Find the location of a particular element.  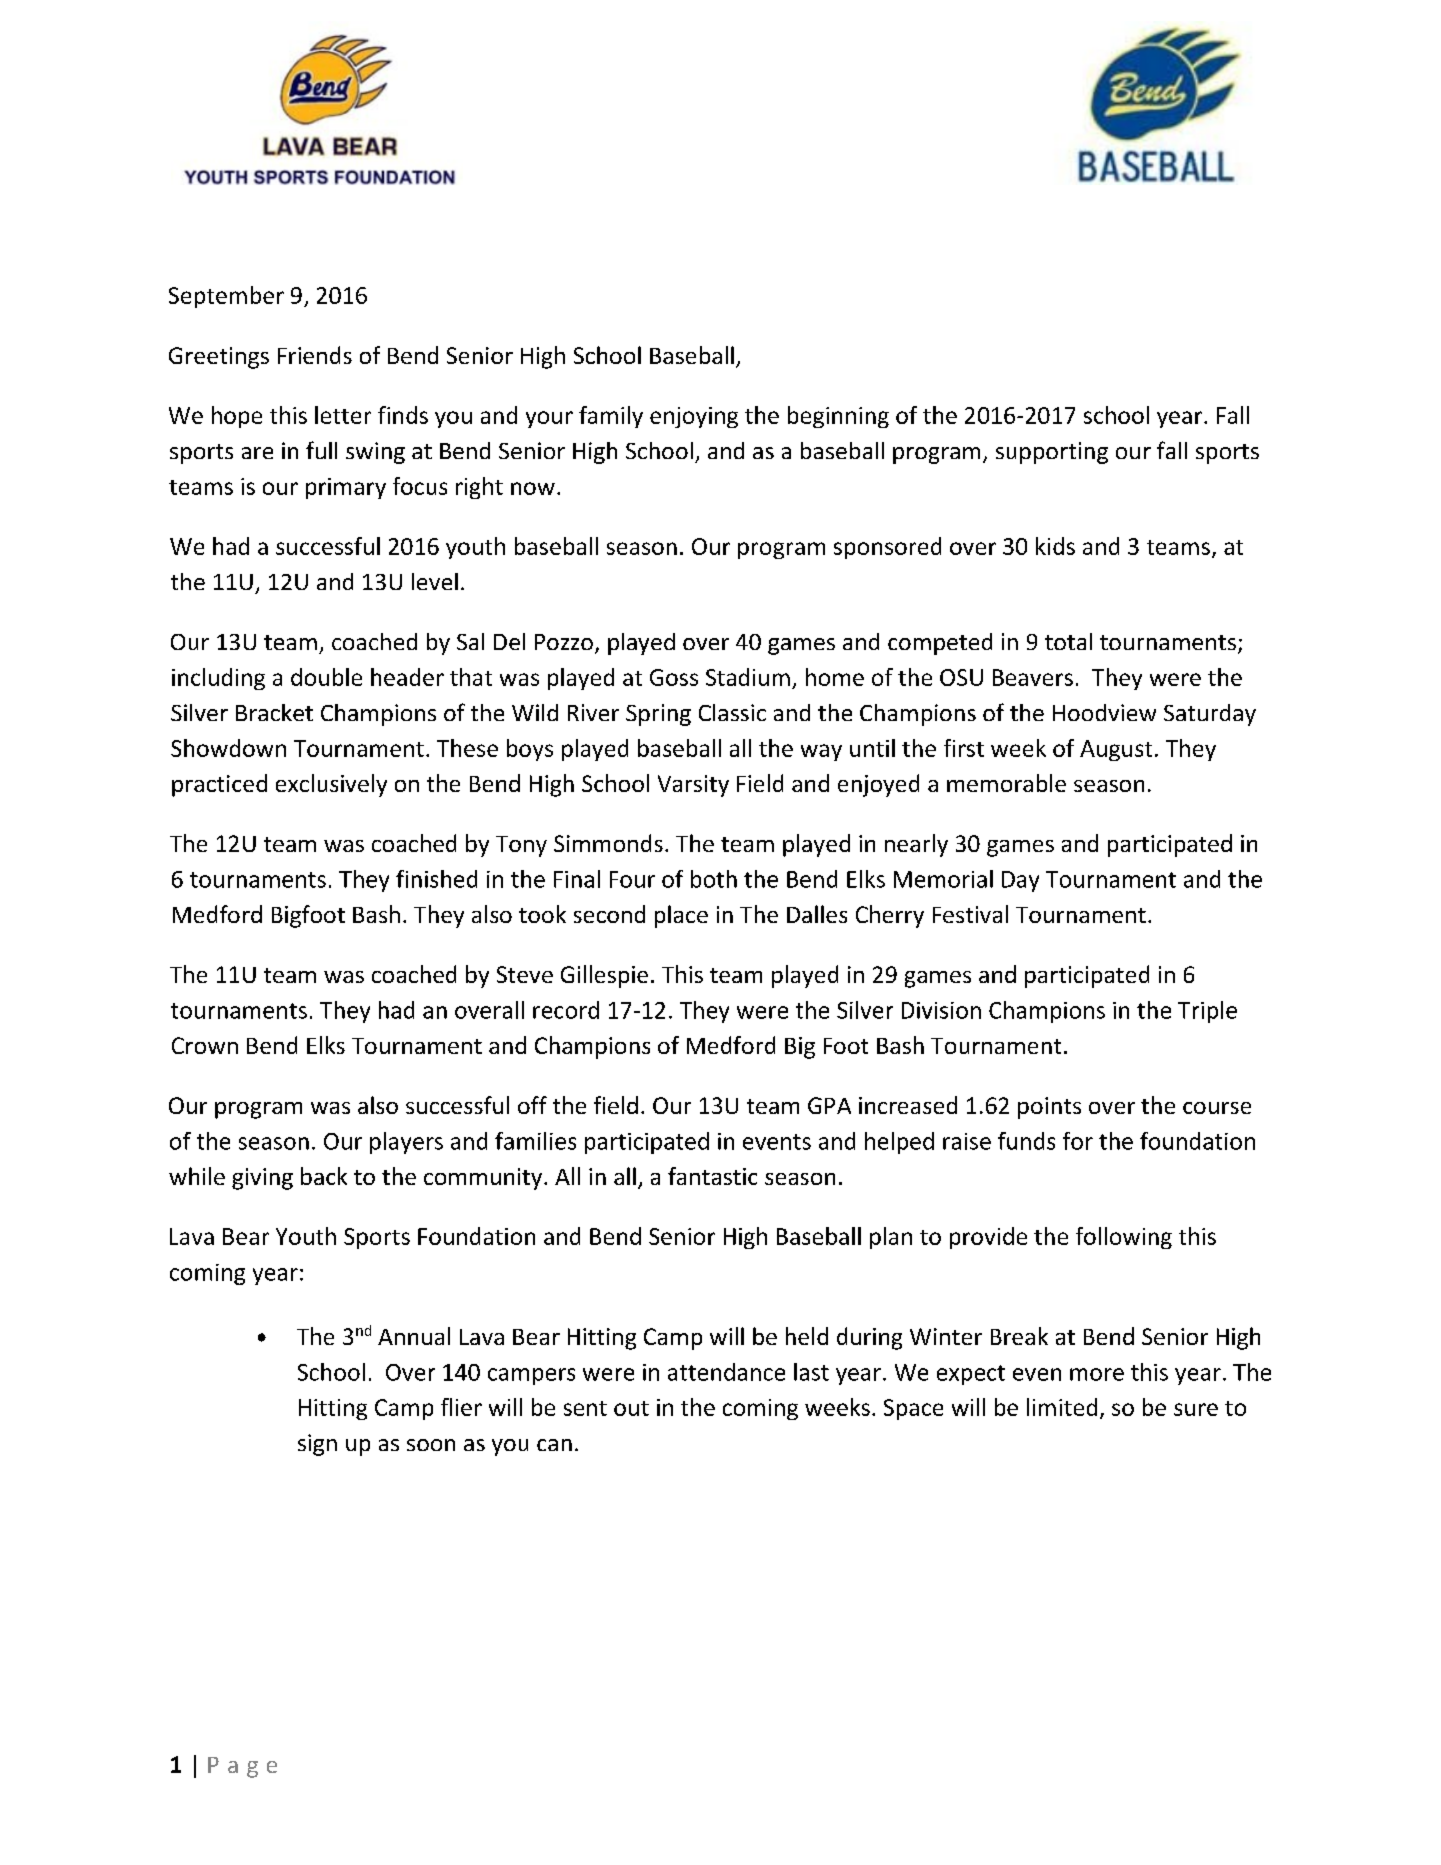

Page is located at coordinates (242, 1767).
